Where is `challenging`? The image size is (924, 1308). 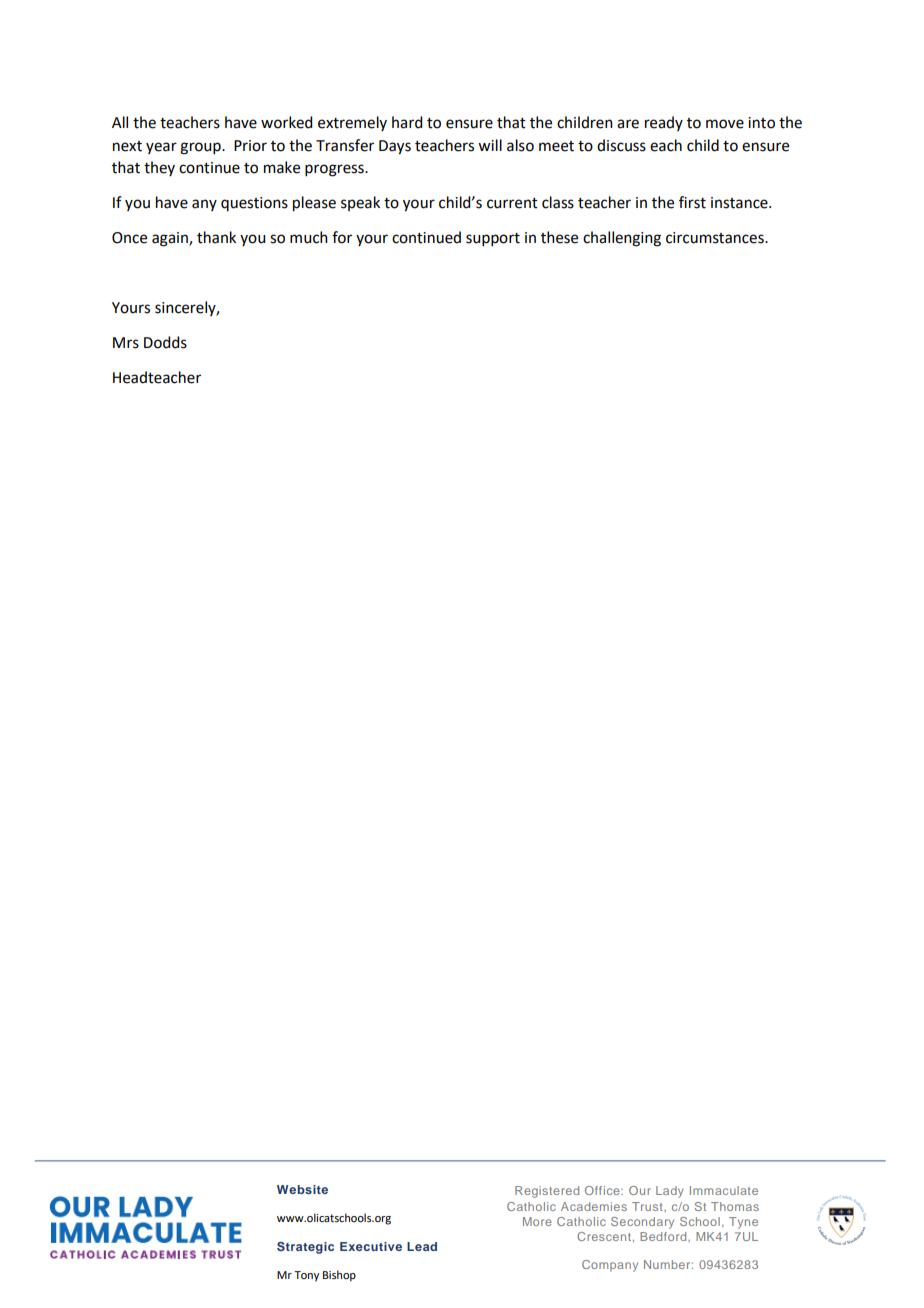
challenging is located at coordinates (622, 239).
